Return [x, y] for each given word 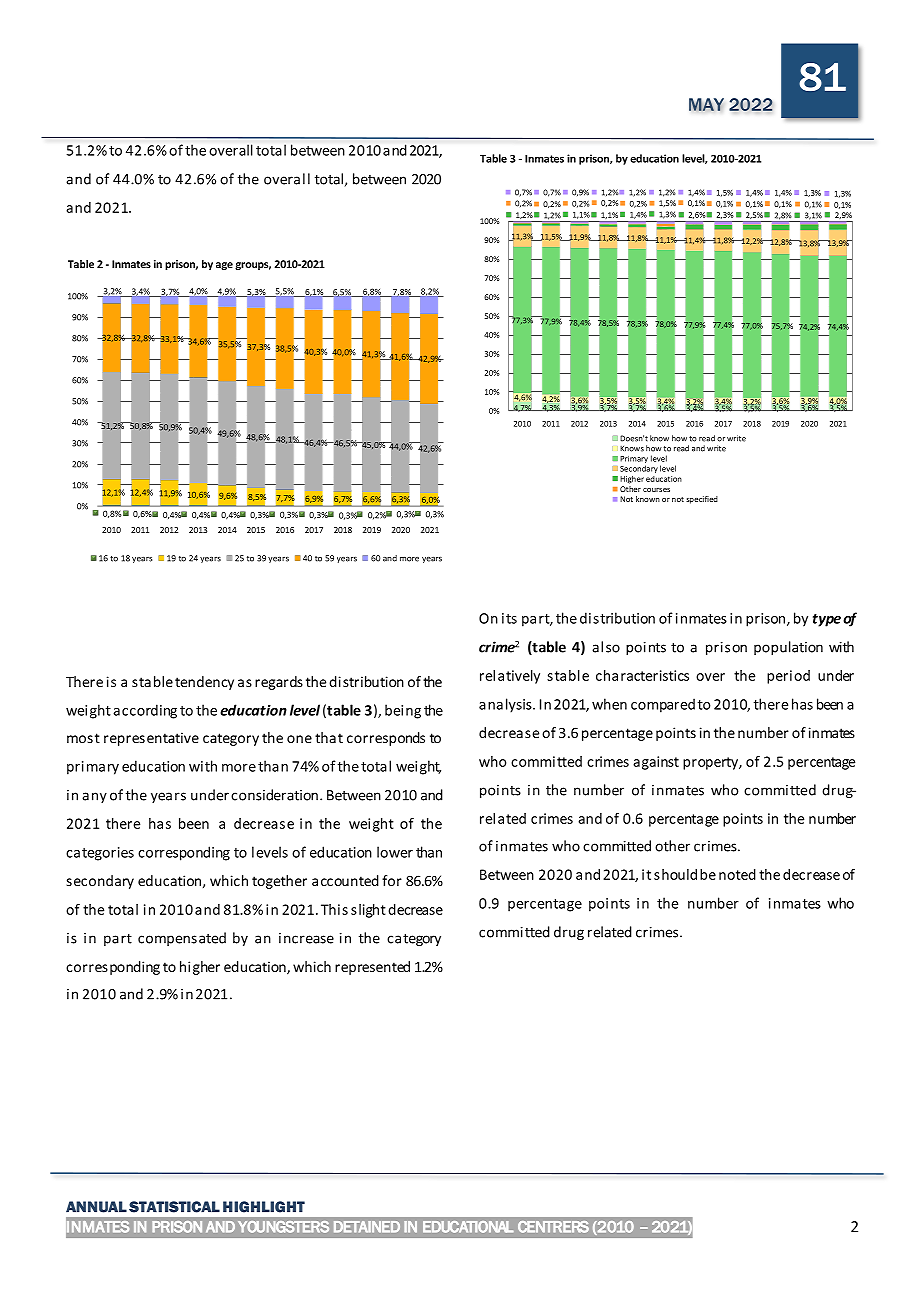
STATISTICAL [174, 1207]
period [788, 677]
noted [737, 874]
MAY [706, 104]
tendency [204, 683]
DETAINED [367, 1227]
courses [656, 490]
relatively [510, 677]
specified [702, 500]
